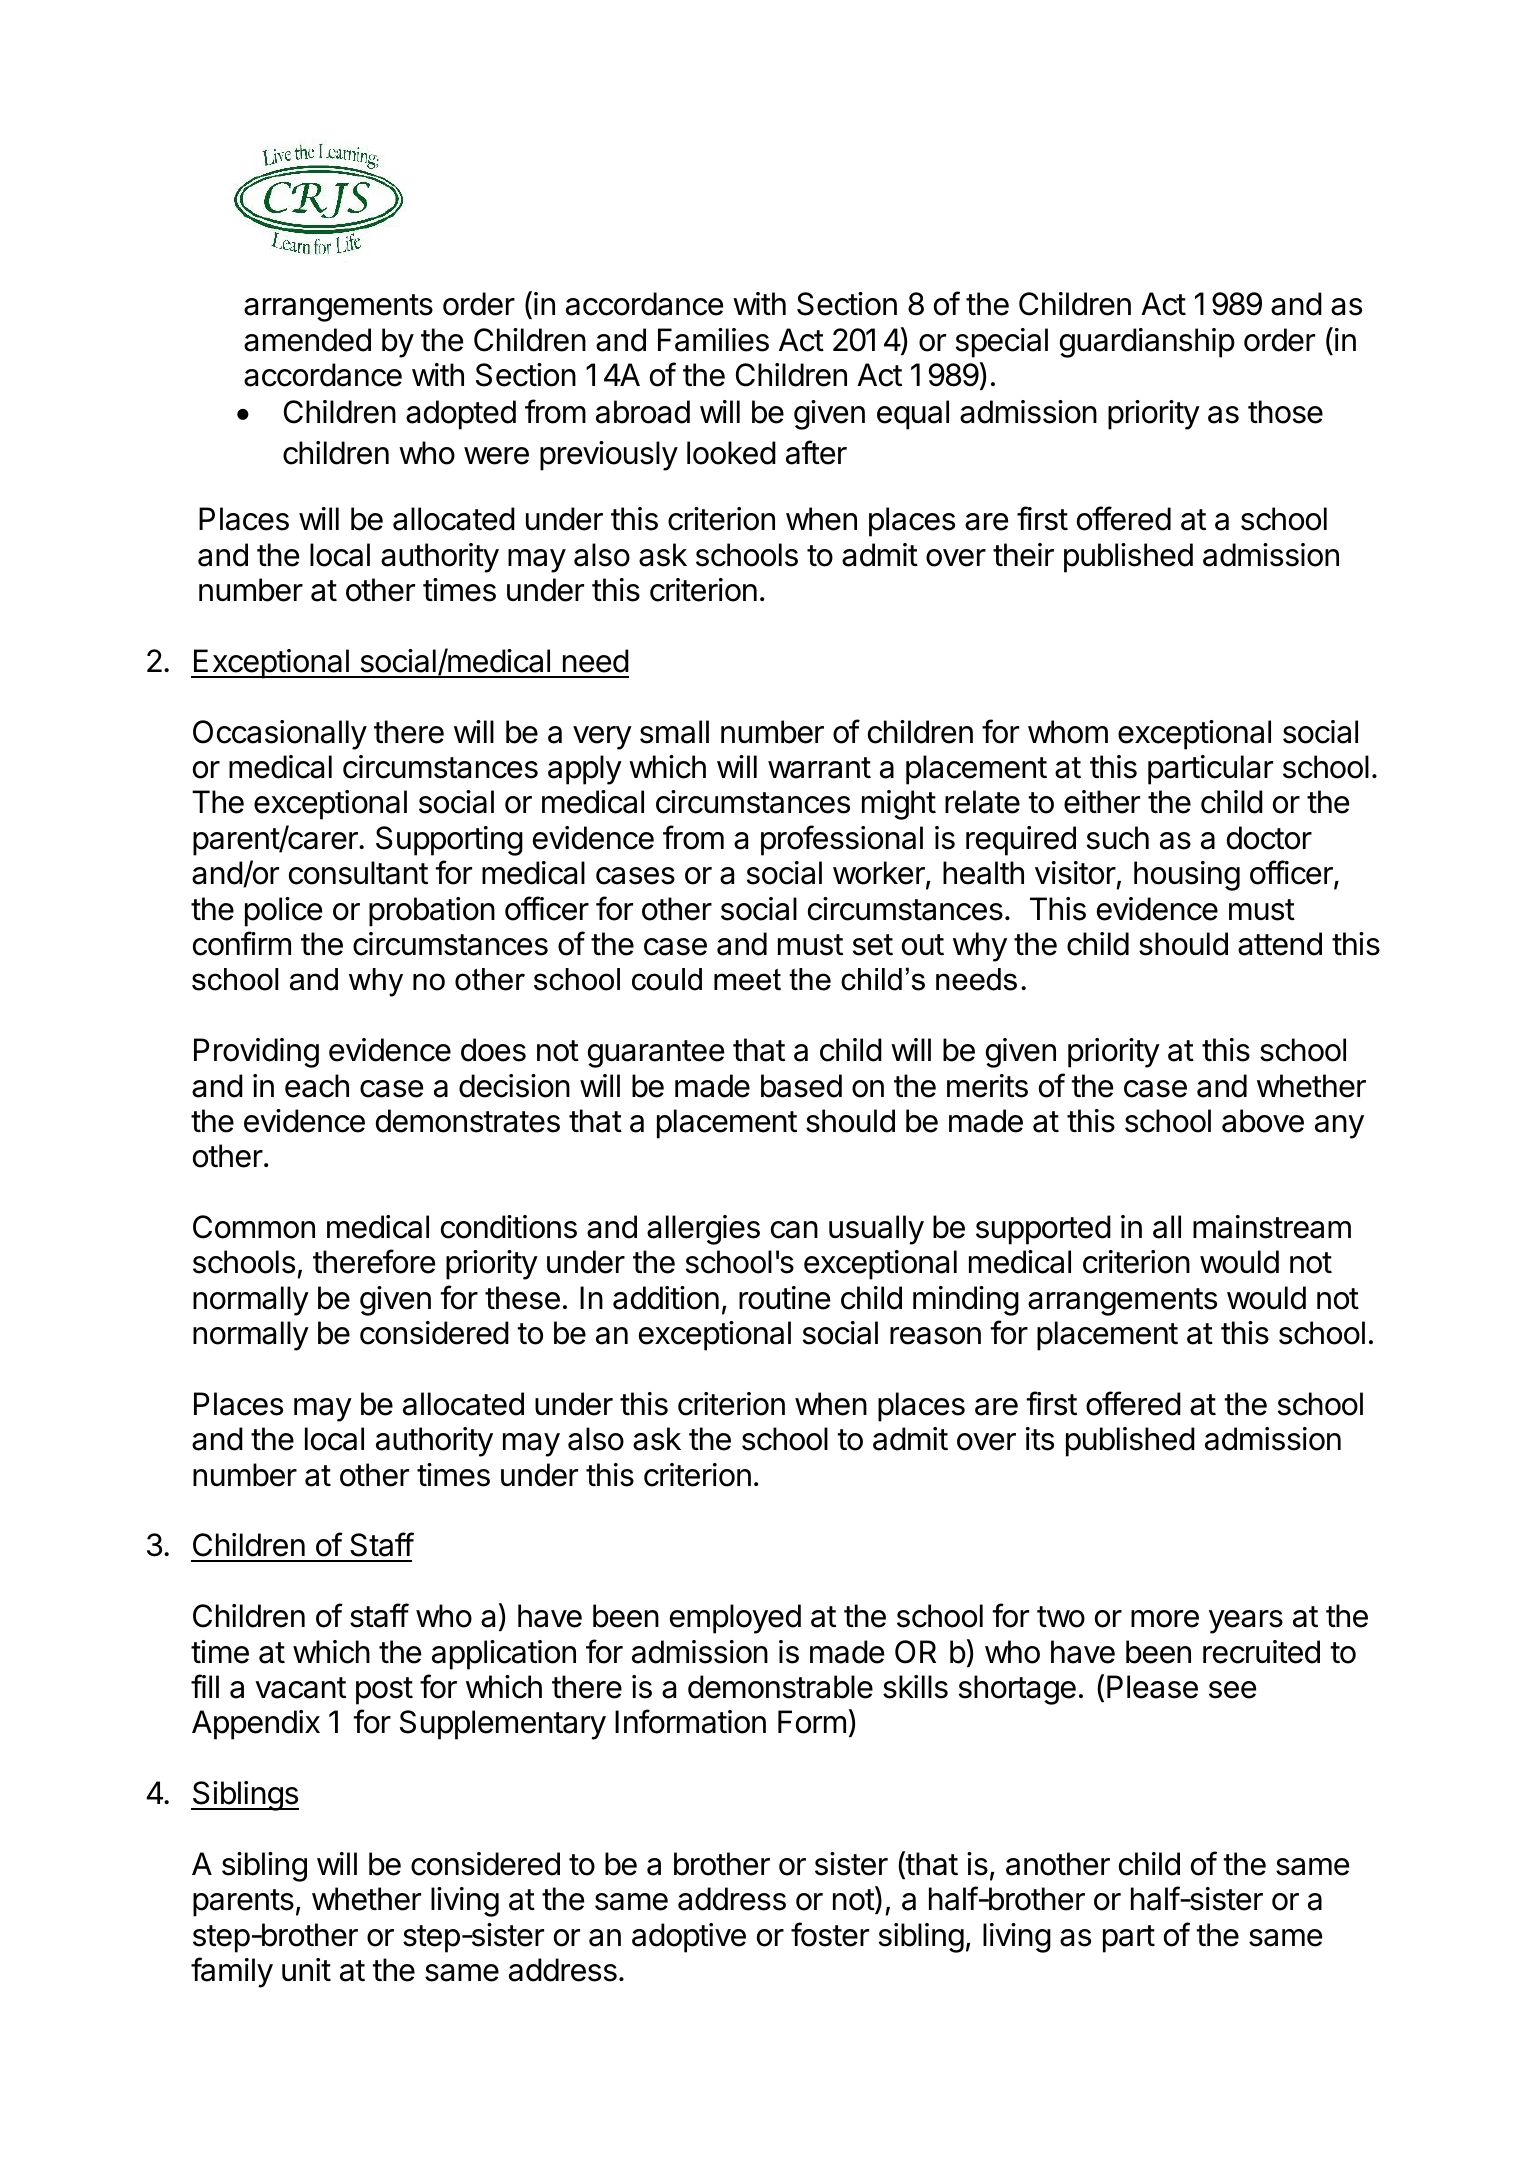 Image resolution: width=1526 pixels, height=2158 pixels. Describe the element at coordinates (713, 340) in the image. I see `Families` at that location.
